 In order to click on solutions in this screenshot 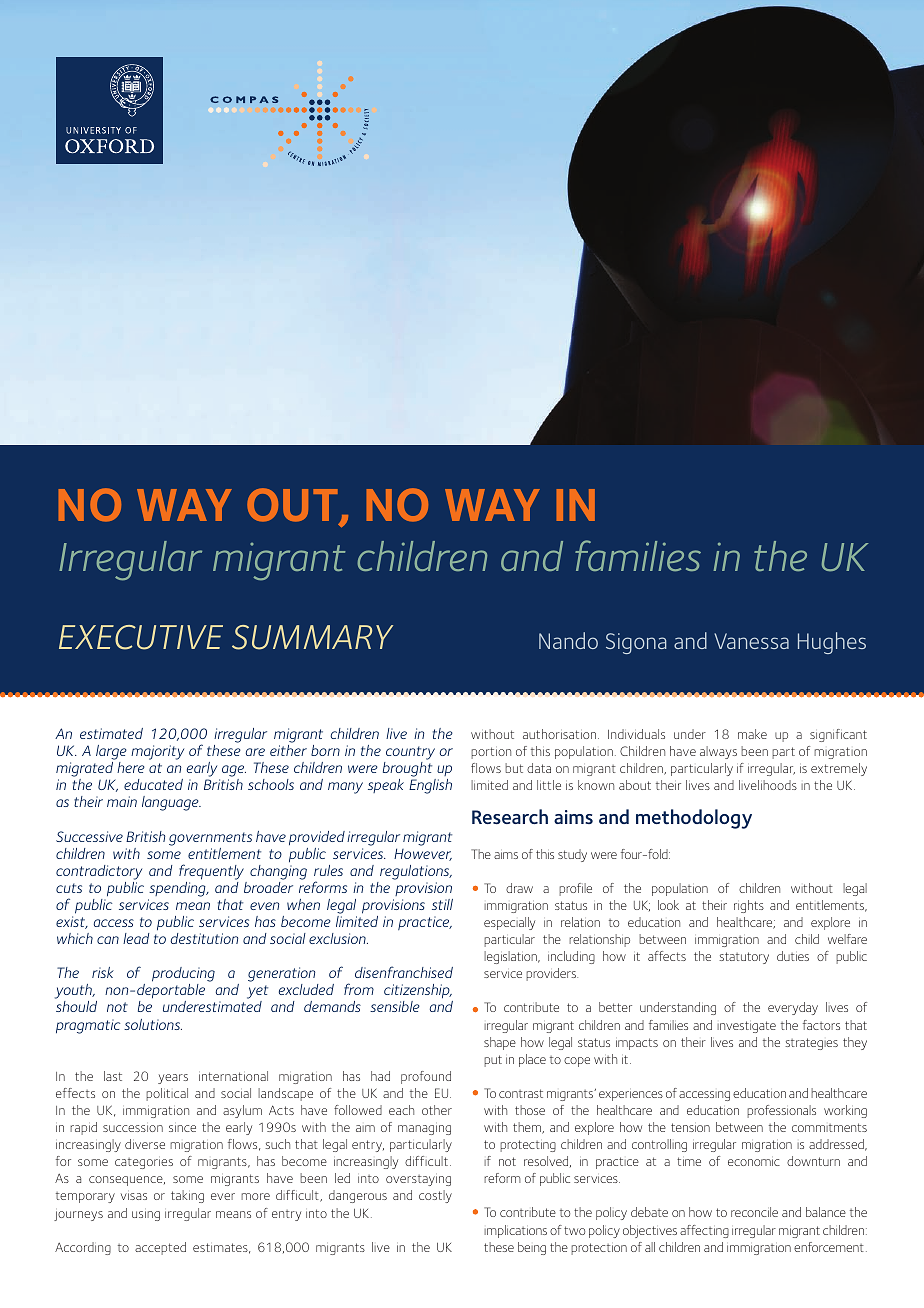, I will do `click(153, 1024)`.
